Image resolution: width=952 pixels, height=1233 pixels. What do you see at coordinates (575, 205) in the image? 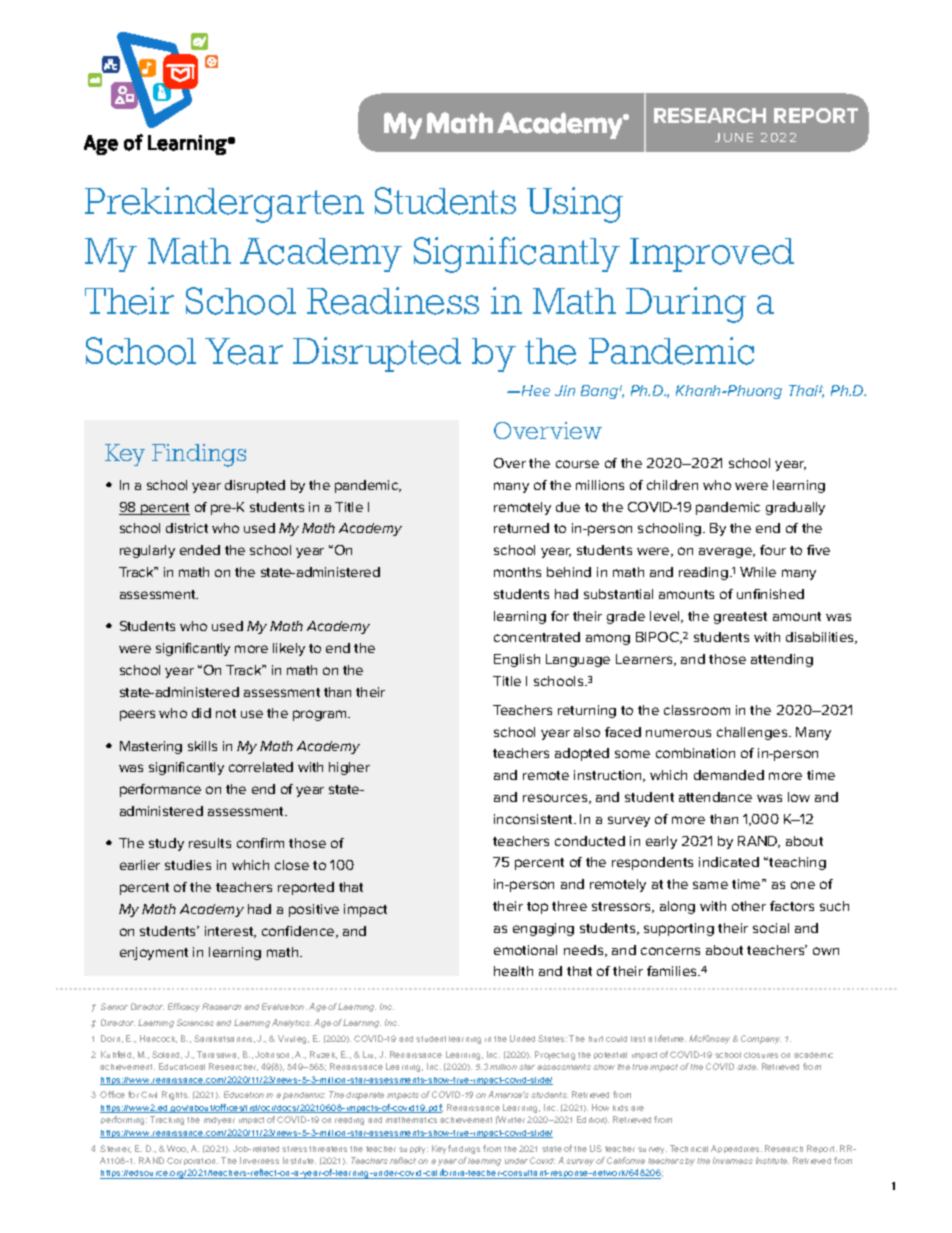
I see `Using` at bounding box center [575, 205].
